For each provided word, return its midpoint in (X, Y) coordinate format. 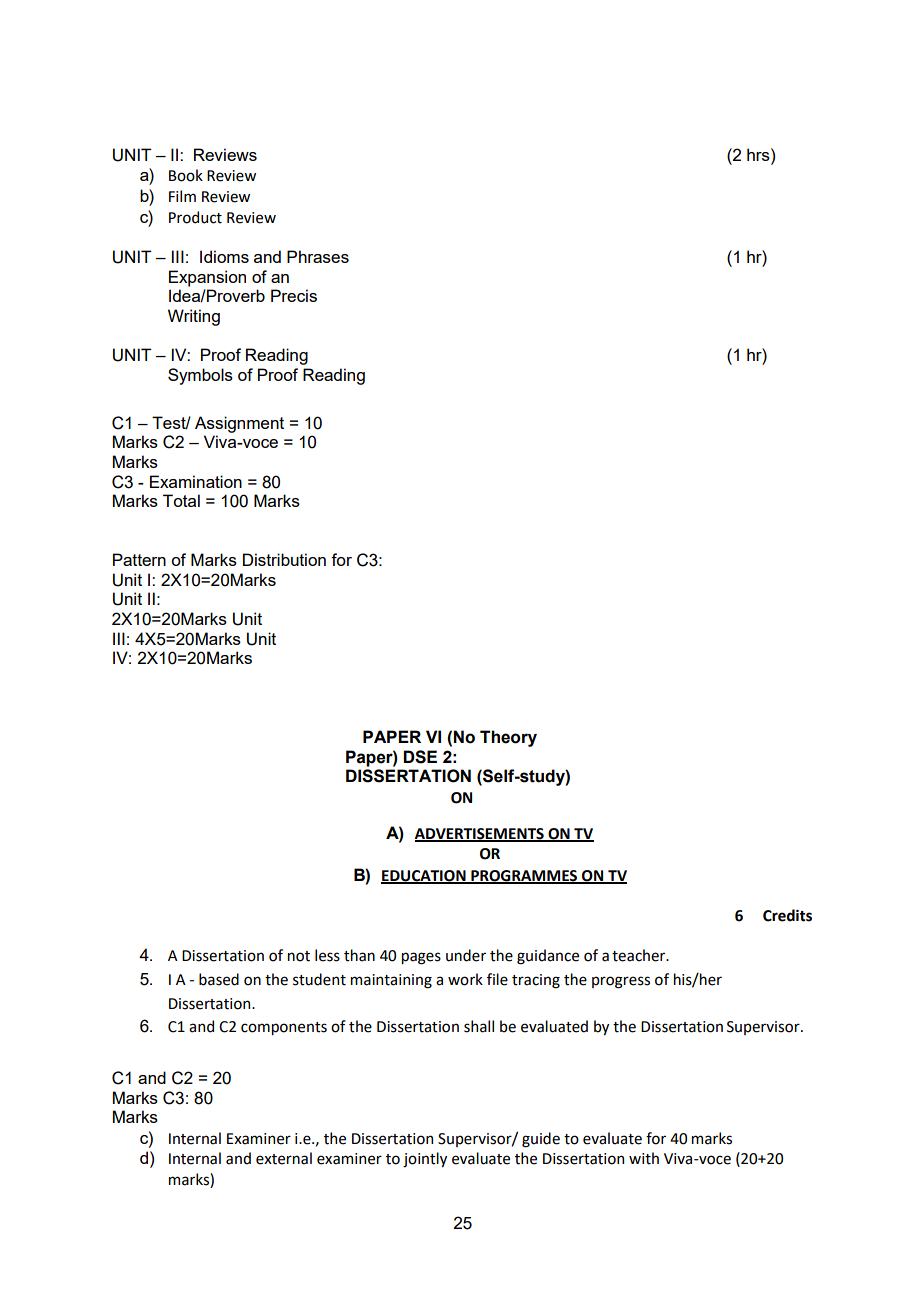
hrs (759, 154)
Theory (508, 738)
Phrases (318, 256)
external (284, 1158)
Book (186, 175)
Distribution (284, 559)
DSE (420, 757)
